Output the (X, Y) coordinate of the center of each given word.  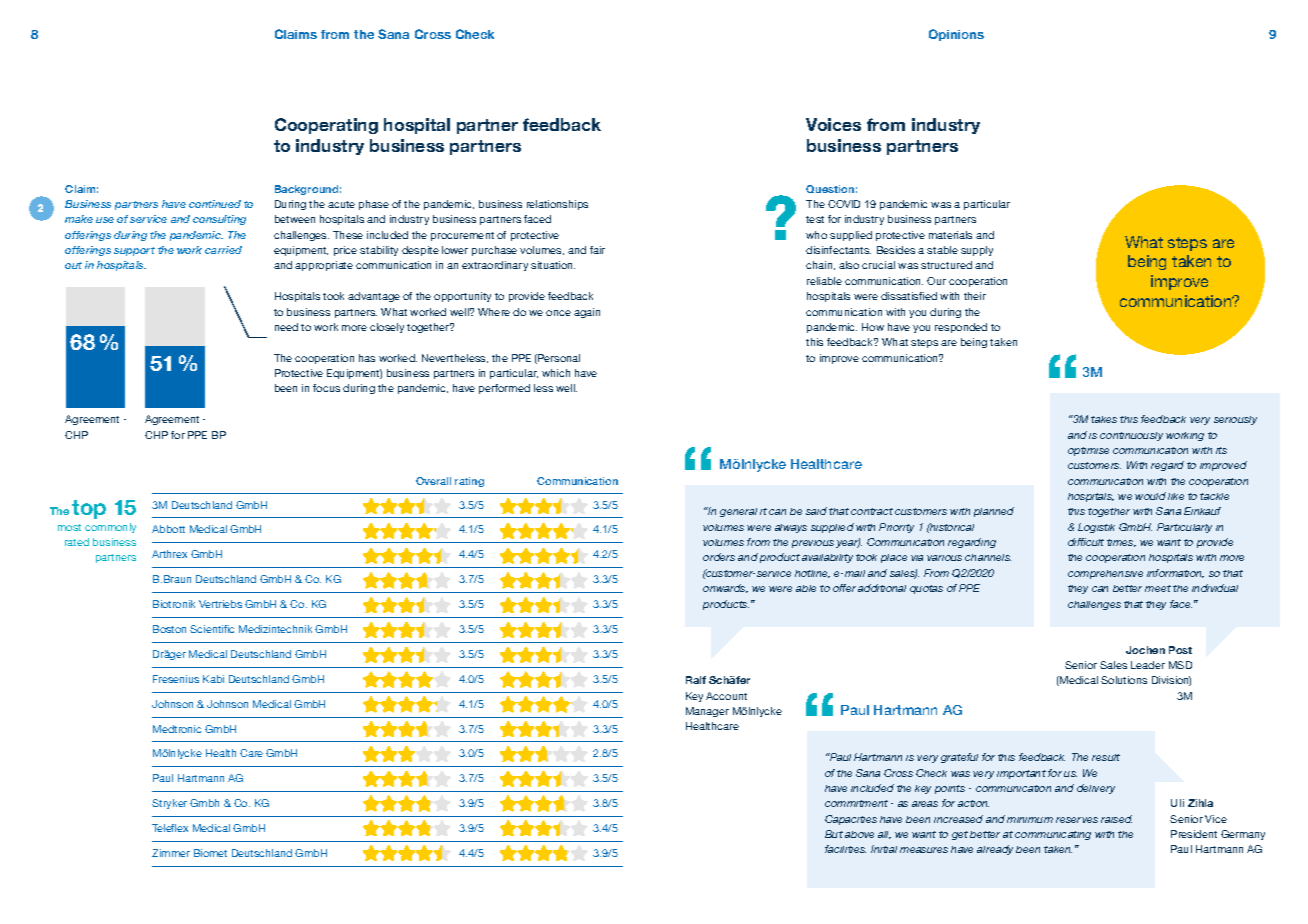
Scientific (212, 629)
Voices (833, 124)
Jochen (1145, 650)
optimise (1088, 451)
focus (326, 388)
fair (597, 250)
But (834, 834)
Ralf (696, 680)
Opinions (956, 35)
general (738, 512)
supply (977, 251)
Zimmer (171, 853)
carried (223, 250)
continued (215, 204)
